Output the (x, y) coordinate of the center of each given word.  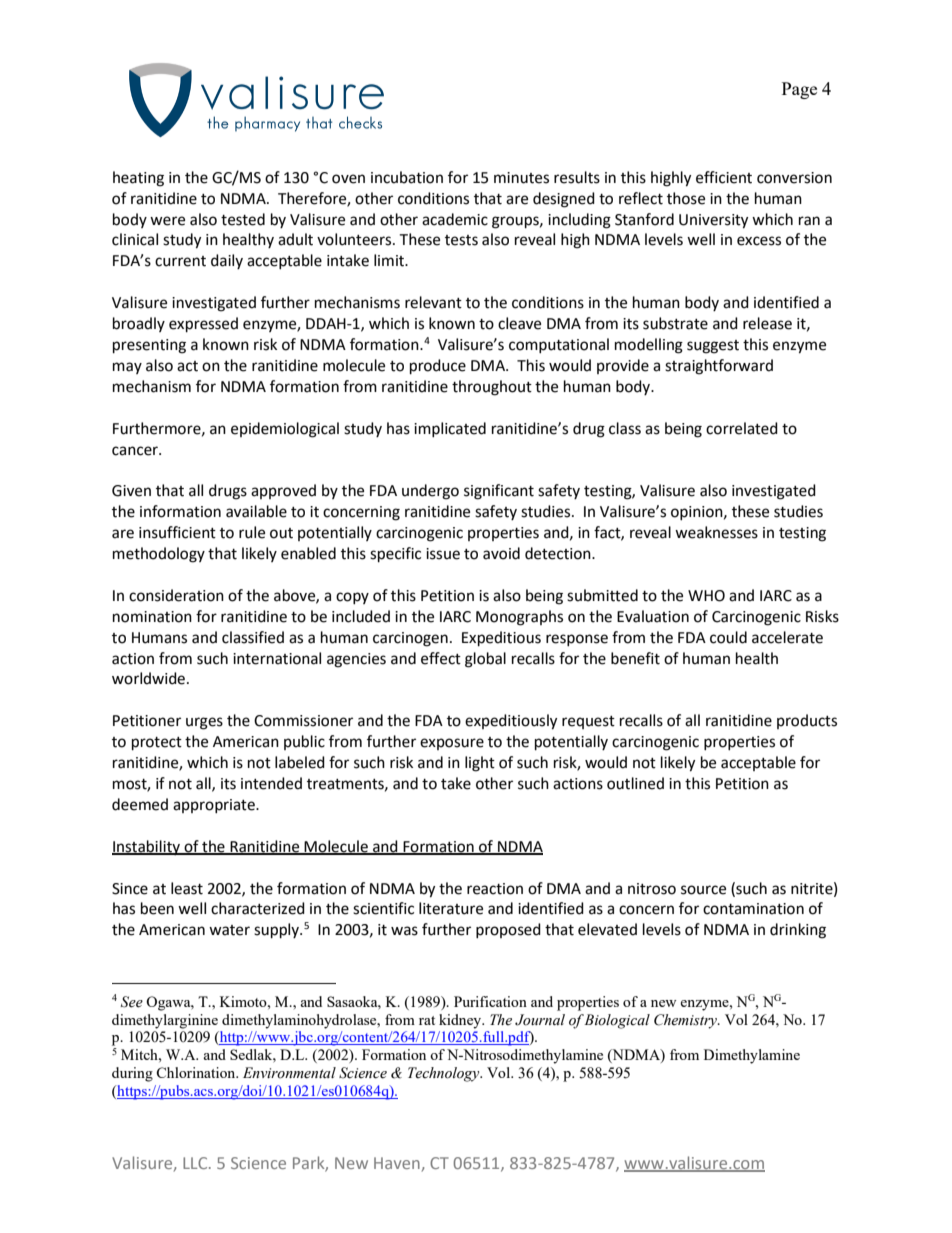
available (256, 511)
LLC (196, 1163)
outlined (635, 783)
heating (138, 179)
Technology (445, 1074)
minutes (521, 178)
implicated (450, 429)
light (480, 764)
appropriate (215, 806)
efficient (724, 177)
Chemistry (686, 1021)
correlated (742, 428)
